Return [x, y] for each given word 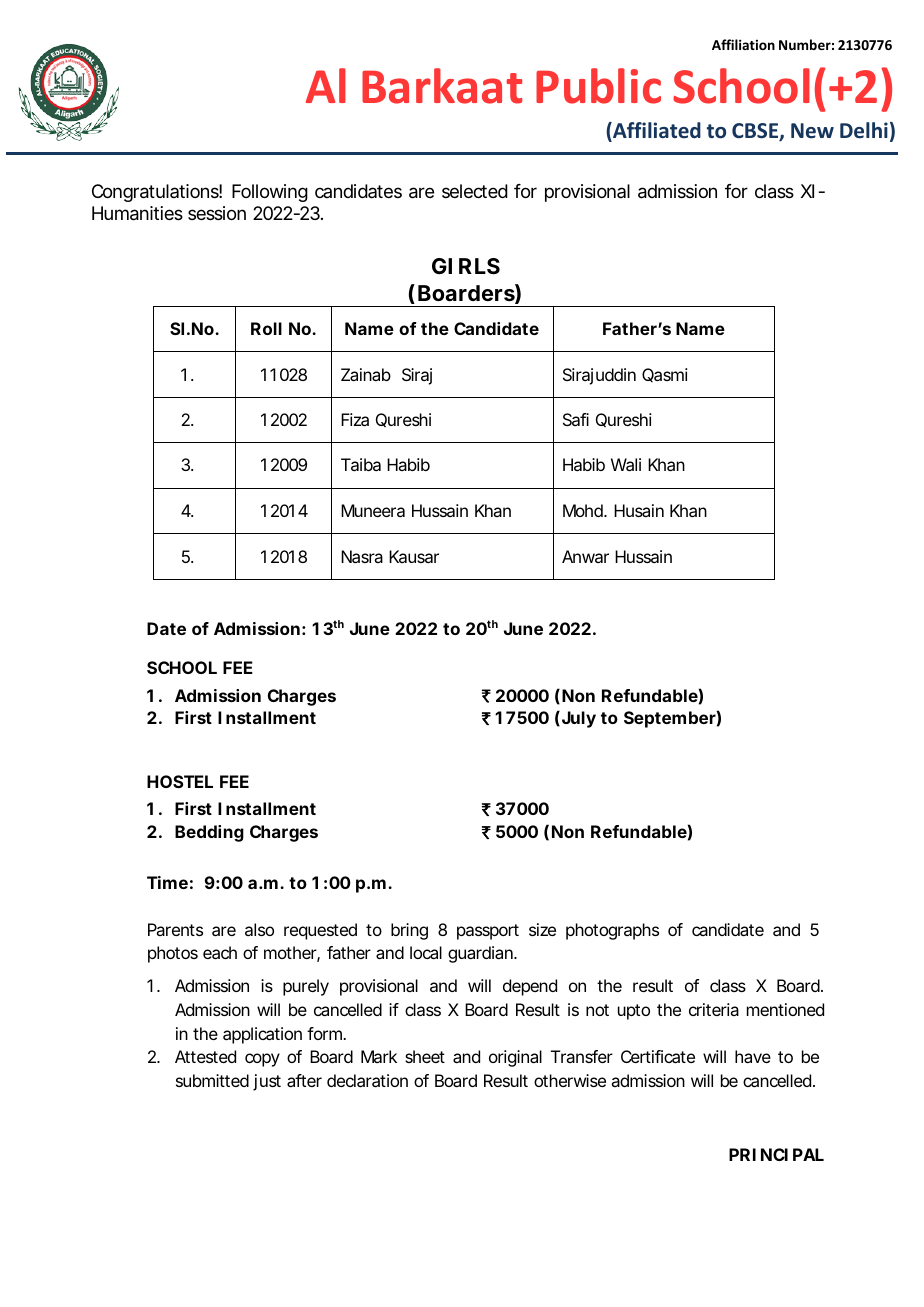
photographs [612, 931]
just [267, 1082]
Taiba [361, 464]
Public [598, 86]
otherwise [570, 1080]
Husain [639, 510]
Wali [626, 464]
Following [270, 193]
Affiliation [743, 44]
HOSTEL [180, 781]
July [577, 719]
